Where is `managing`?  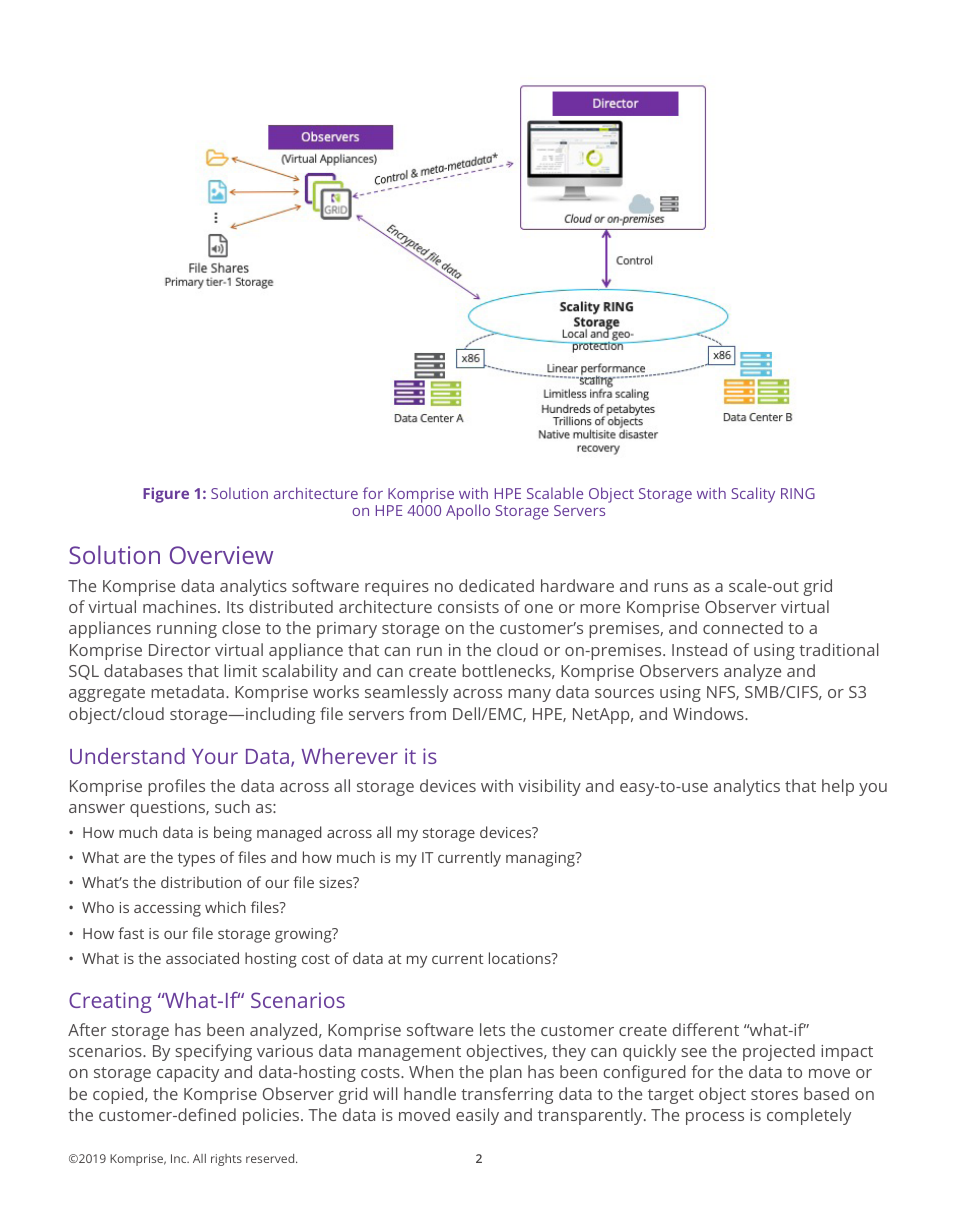
managing is located at coordinates (541, 859).
